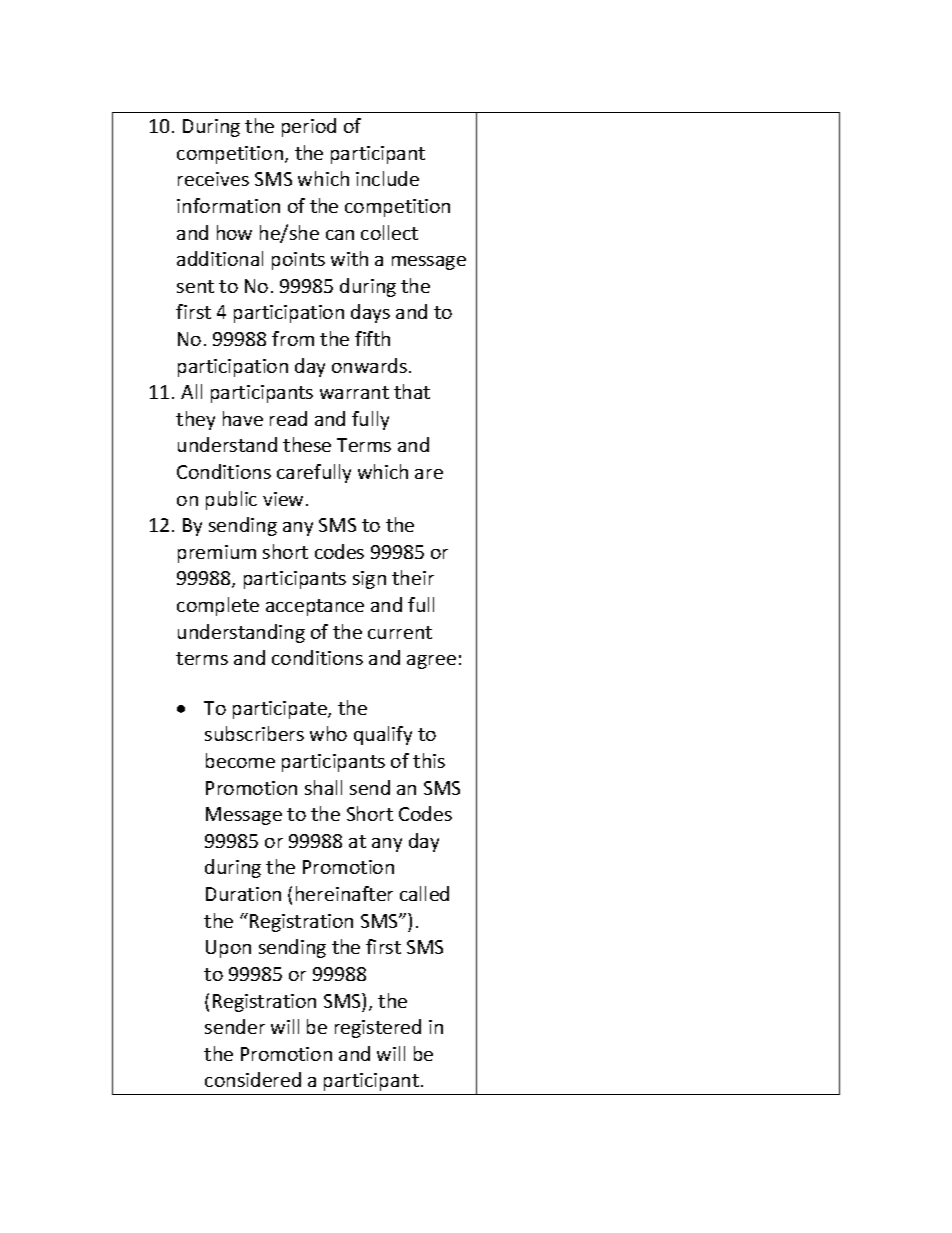 The image size is (952, 1233). I want to click on shall, so click(323, 787).
